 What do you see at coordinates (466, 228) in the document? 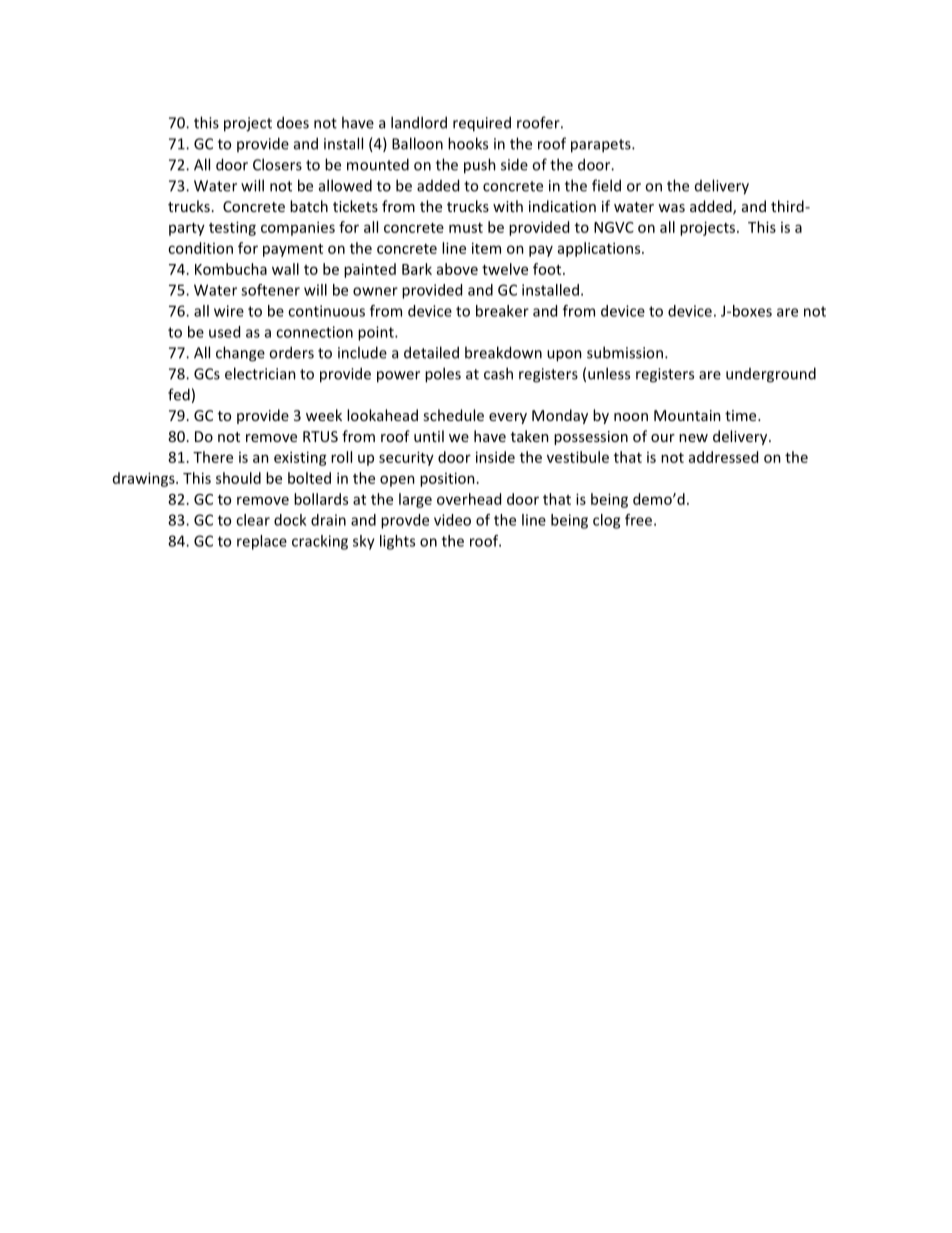
I see `must` at bounding box center [466, 228].
